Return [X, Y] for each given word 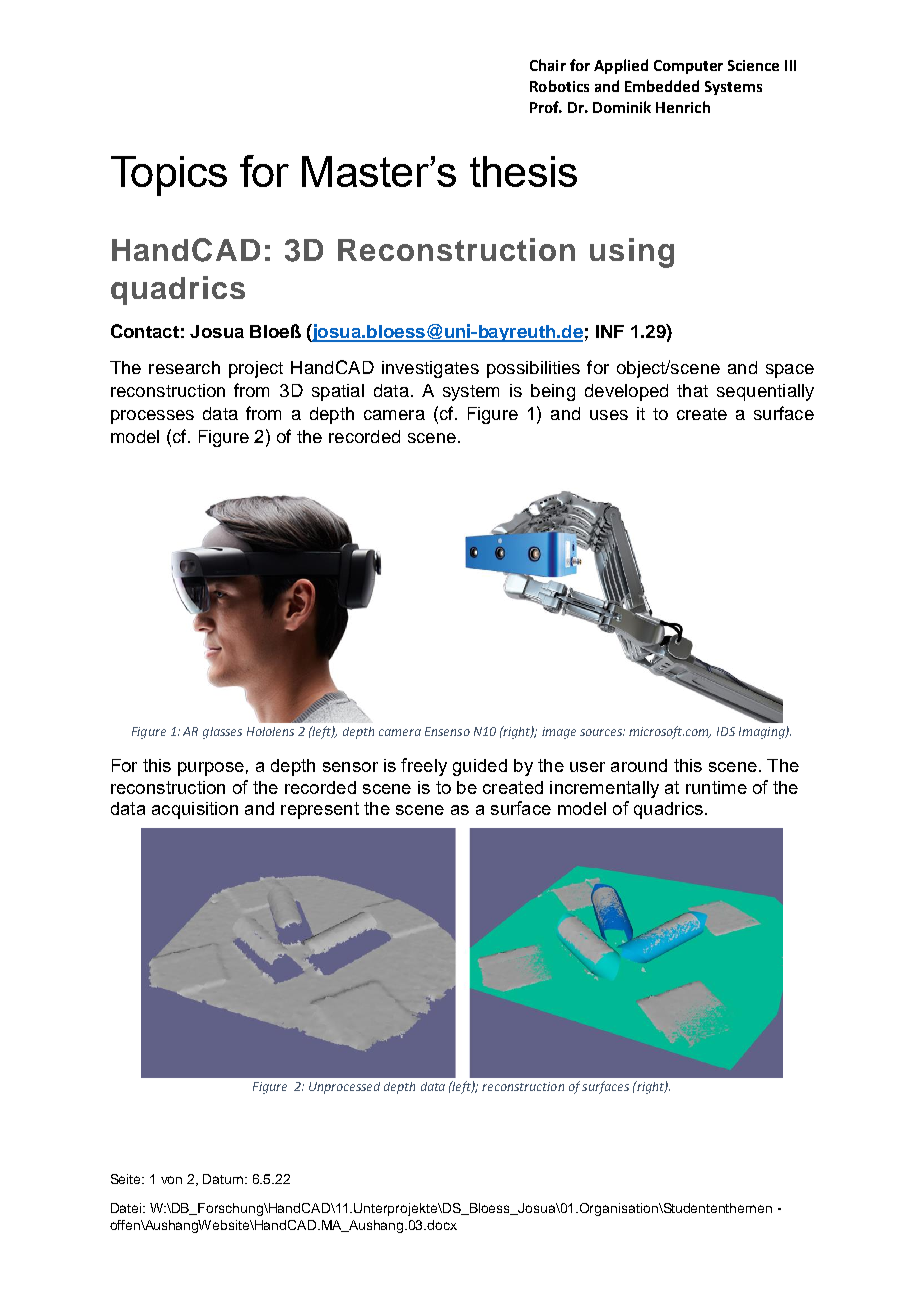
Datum [223, 1179]
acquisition [195, 810]
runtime [716, 787]
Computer [688, 67]
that [692, 390]
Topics [169, 176]
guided [480, 767]
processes [152, 417]
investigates [430, 369]
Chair [548, 65]
